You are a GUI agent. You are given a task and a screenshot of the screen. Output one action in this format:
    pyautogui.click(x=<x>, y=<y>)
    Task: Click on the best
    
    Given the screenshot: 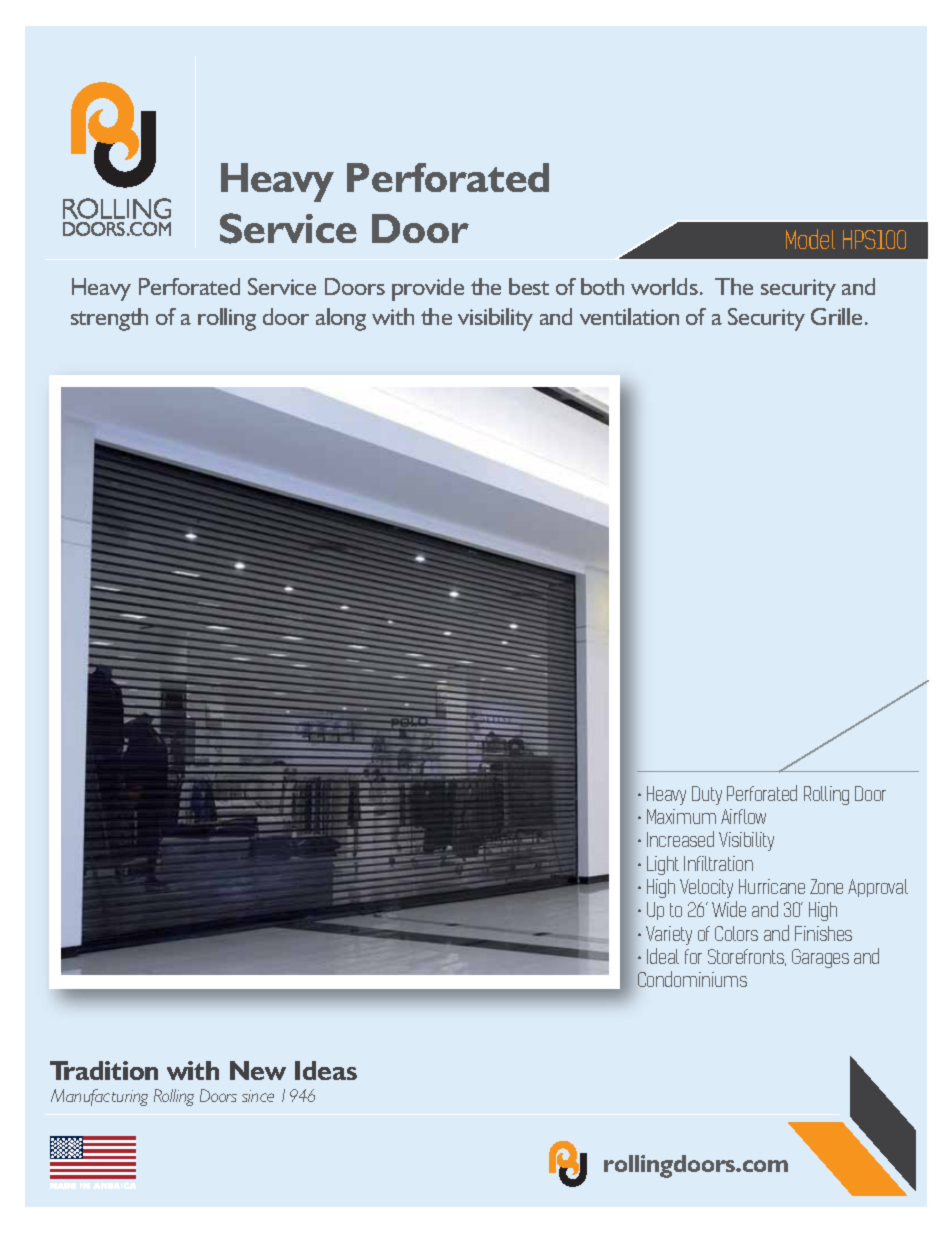 What is the action you would take?
    pyautogui.click(x=529, y=286)
